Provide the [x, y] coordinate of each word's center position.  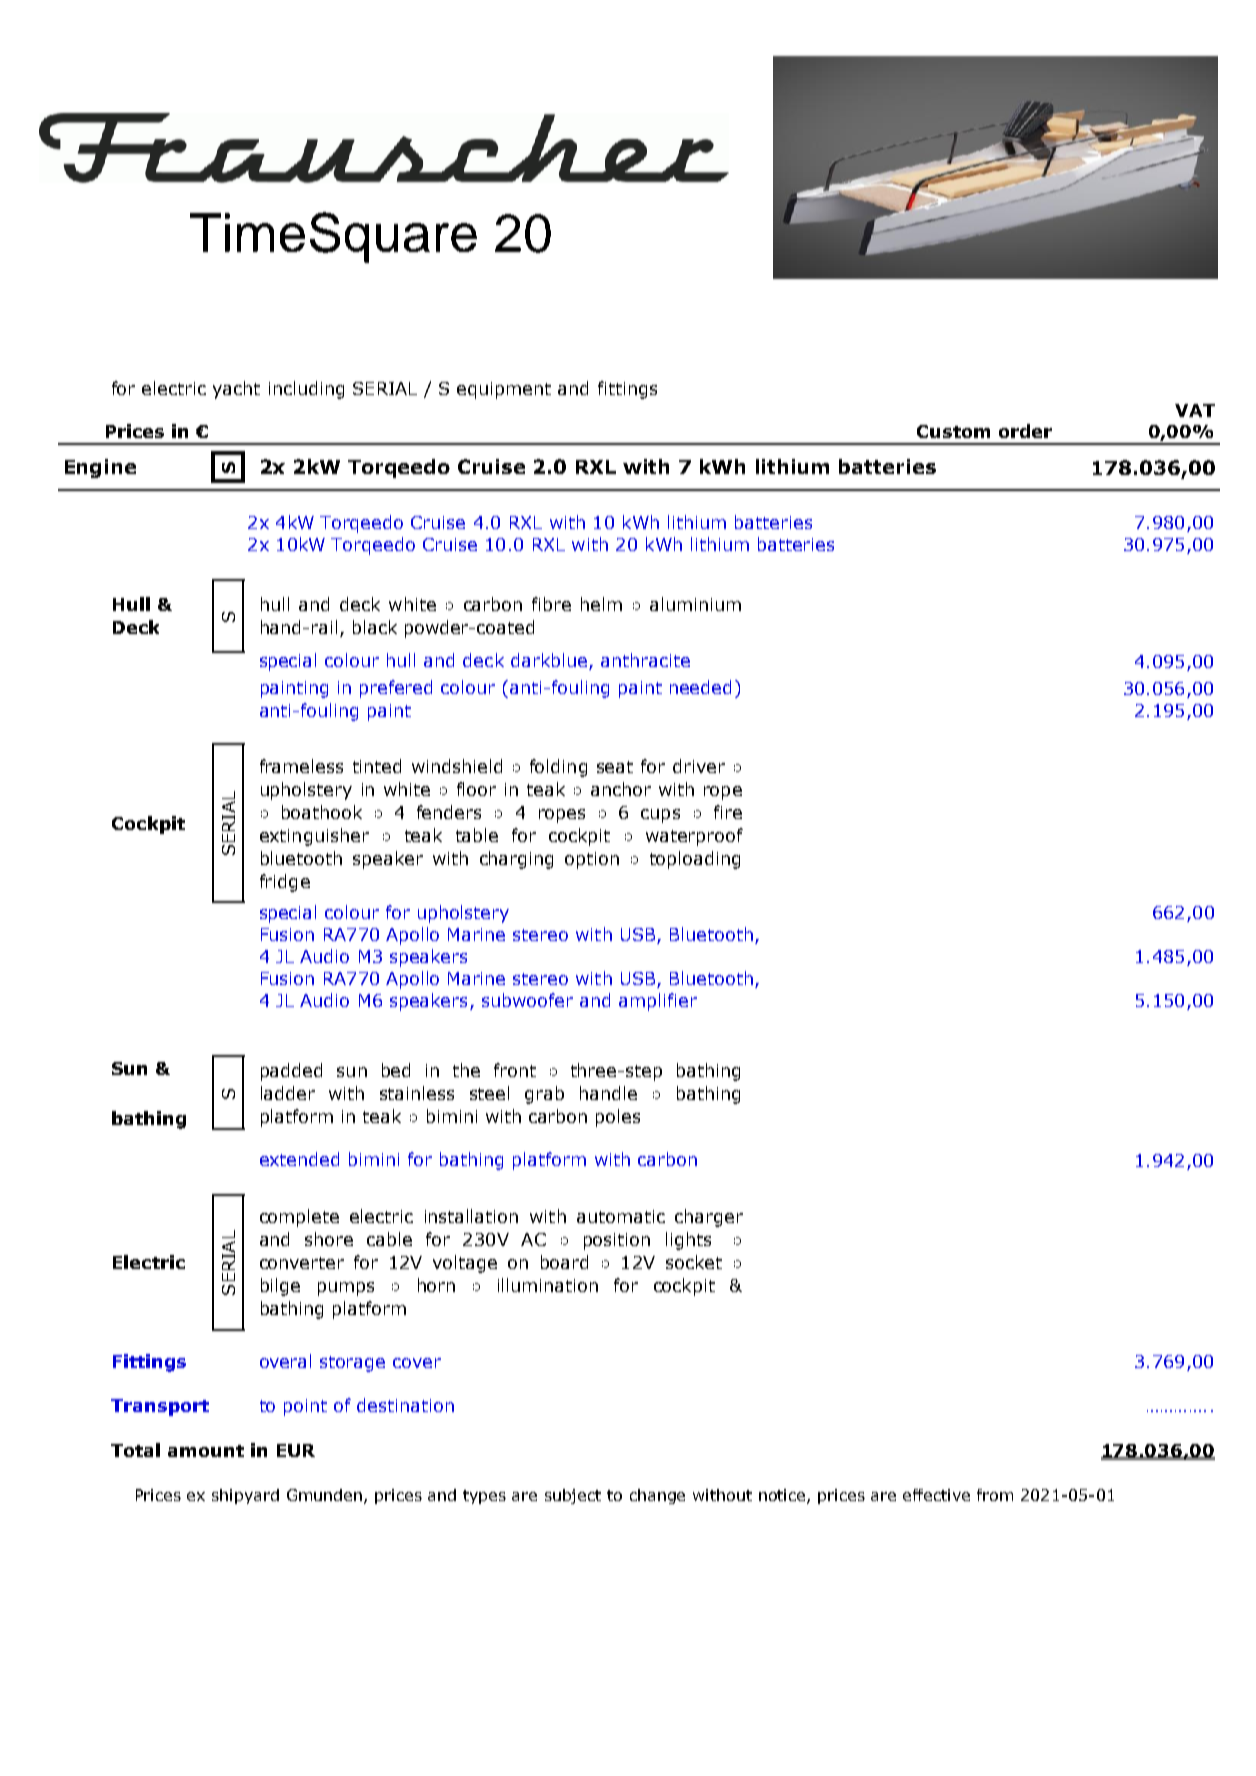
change [657, 1496]
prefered [396, 689]
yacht [236, 390]
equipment [504, 390]
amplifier [658, 1002]
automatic [621, 1216]
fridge [285, 883]
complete [299, 1218]
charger [709, 1218]
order [1025, 431]
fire [728, 812]
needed [700, 687]
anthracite [645, 660]
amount [206, 1451]
